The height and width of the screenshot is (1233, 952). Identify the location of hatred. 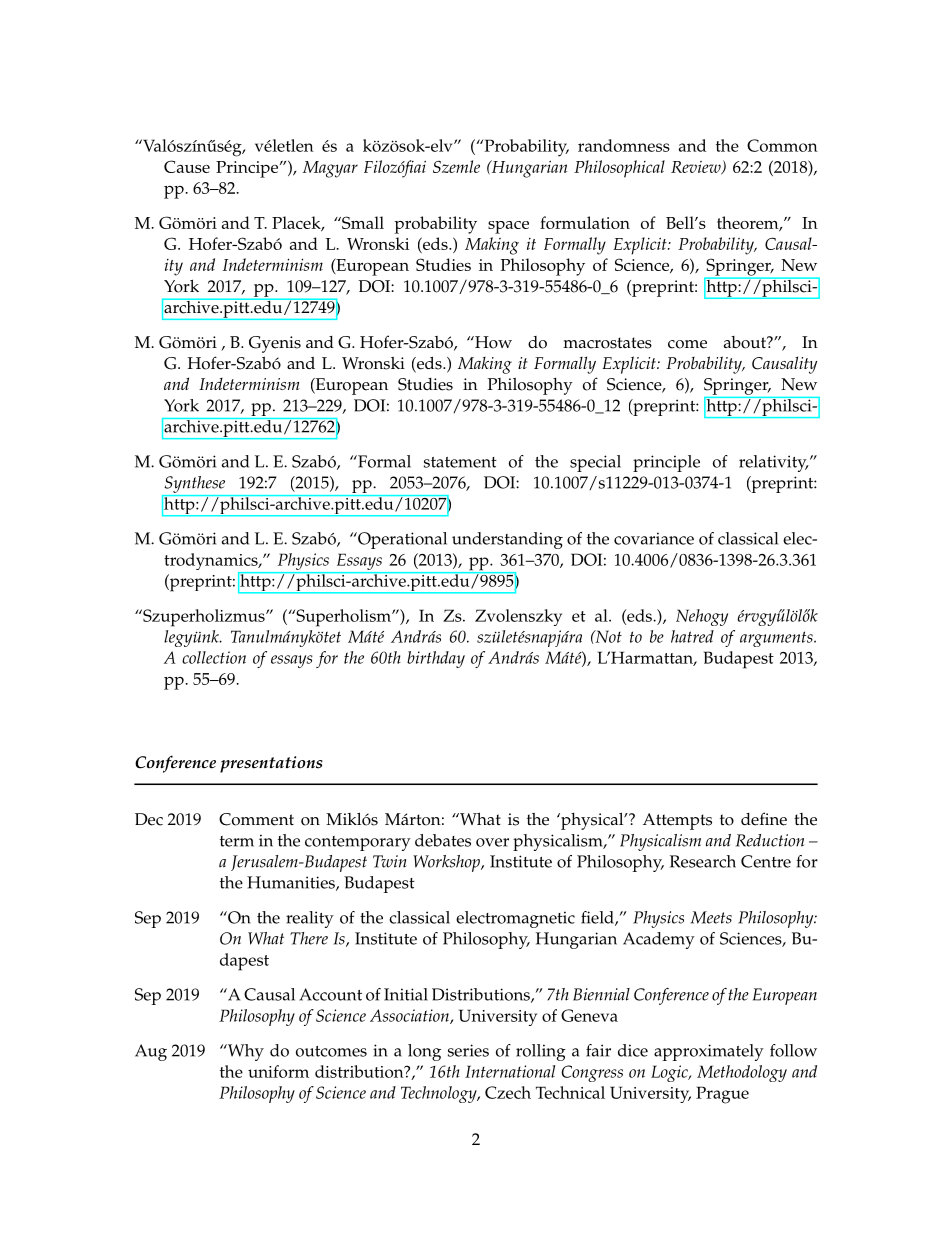
(692, 636).
